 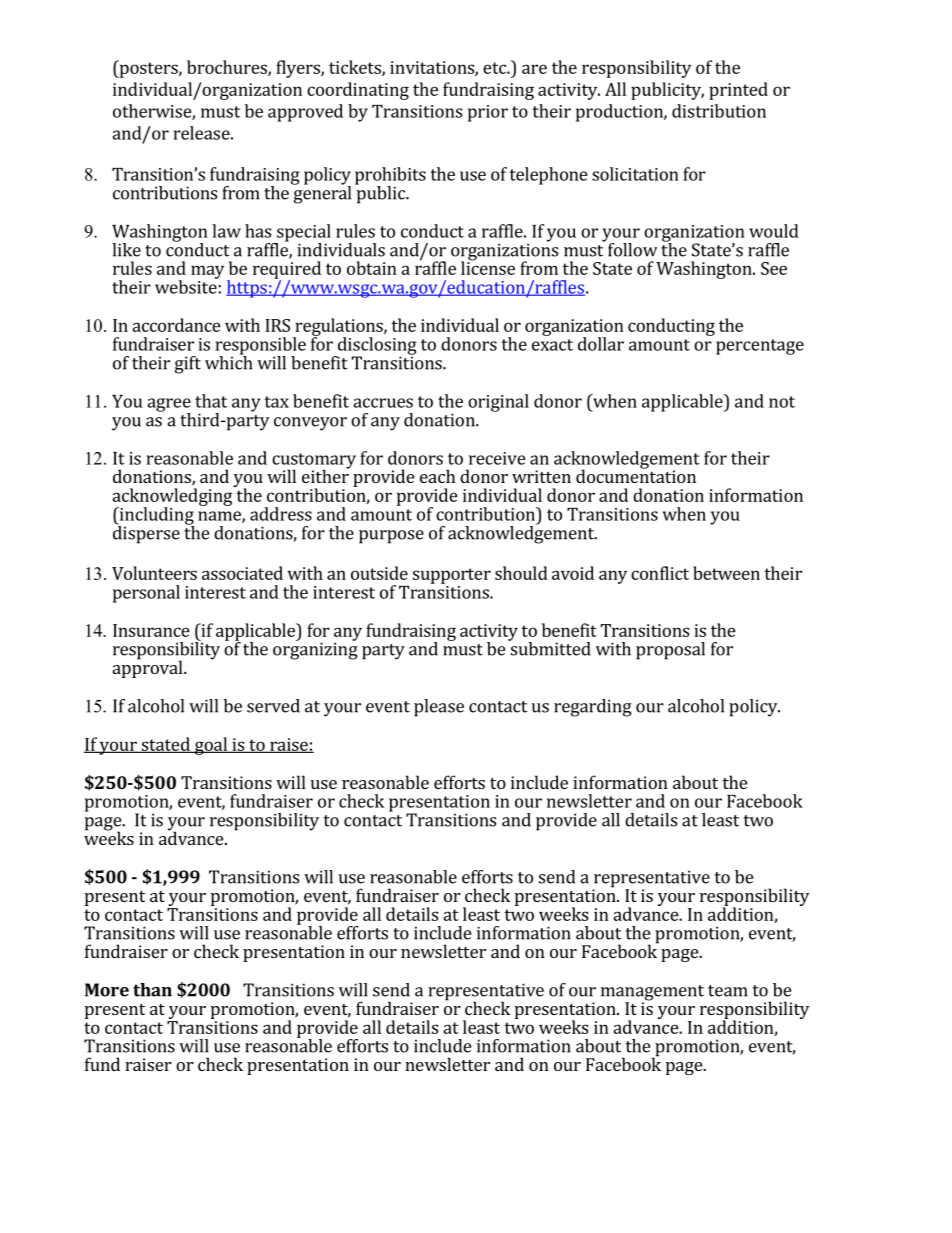 I want to click on license, so click(x=488, y=267).
